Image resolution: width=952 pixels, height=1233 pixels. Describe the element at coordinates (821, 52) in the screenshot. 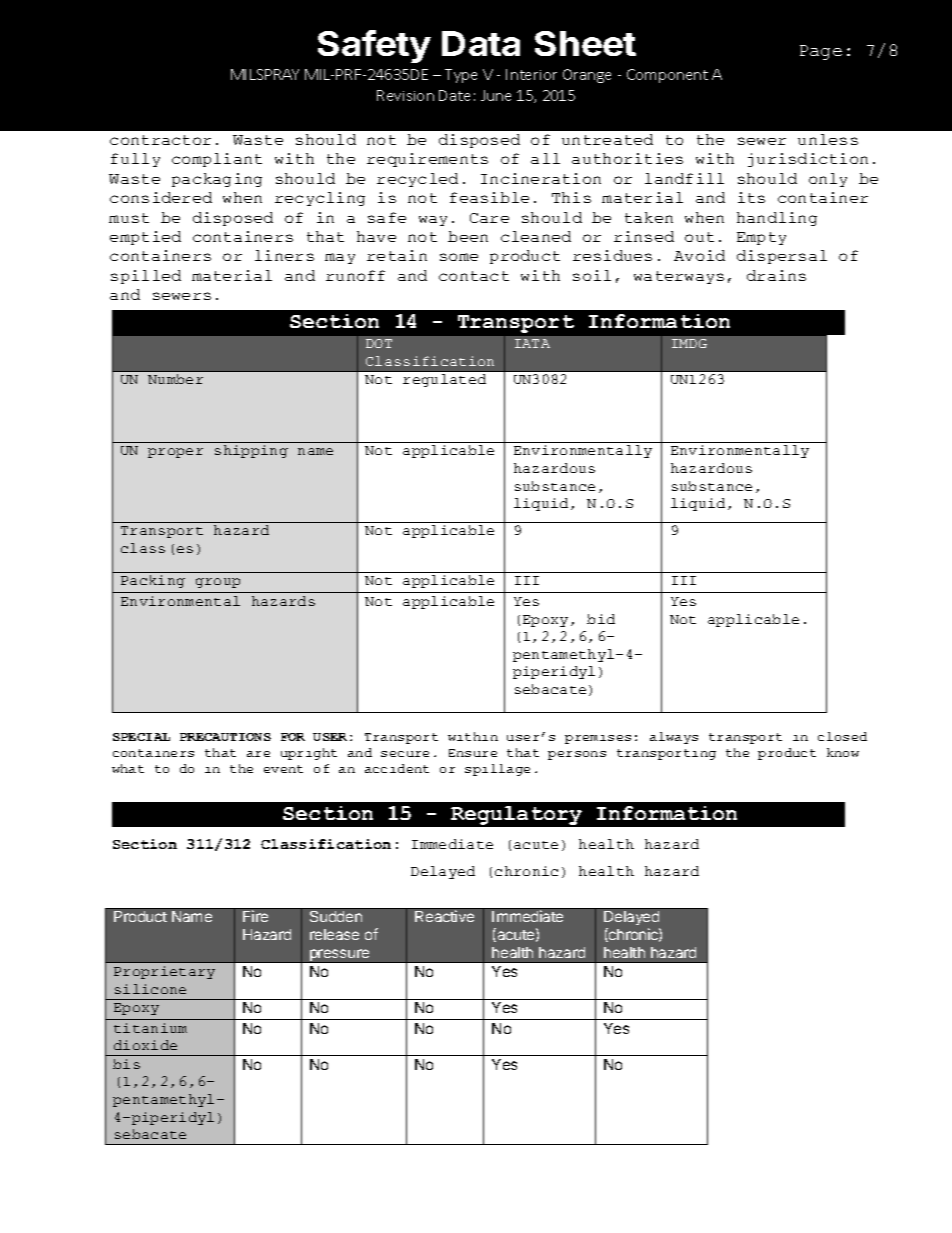

I see `Page` at that location.
